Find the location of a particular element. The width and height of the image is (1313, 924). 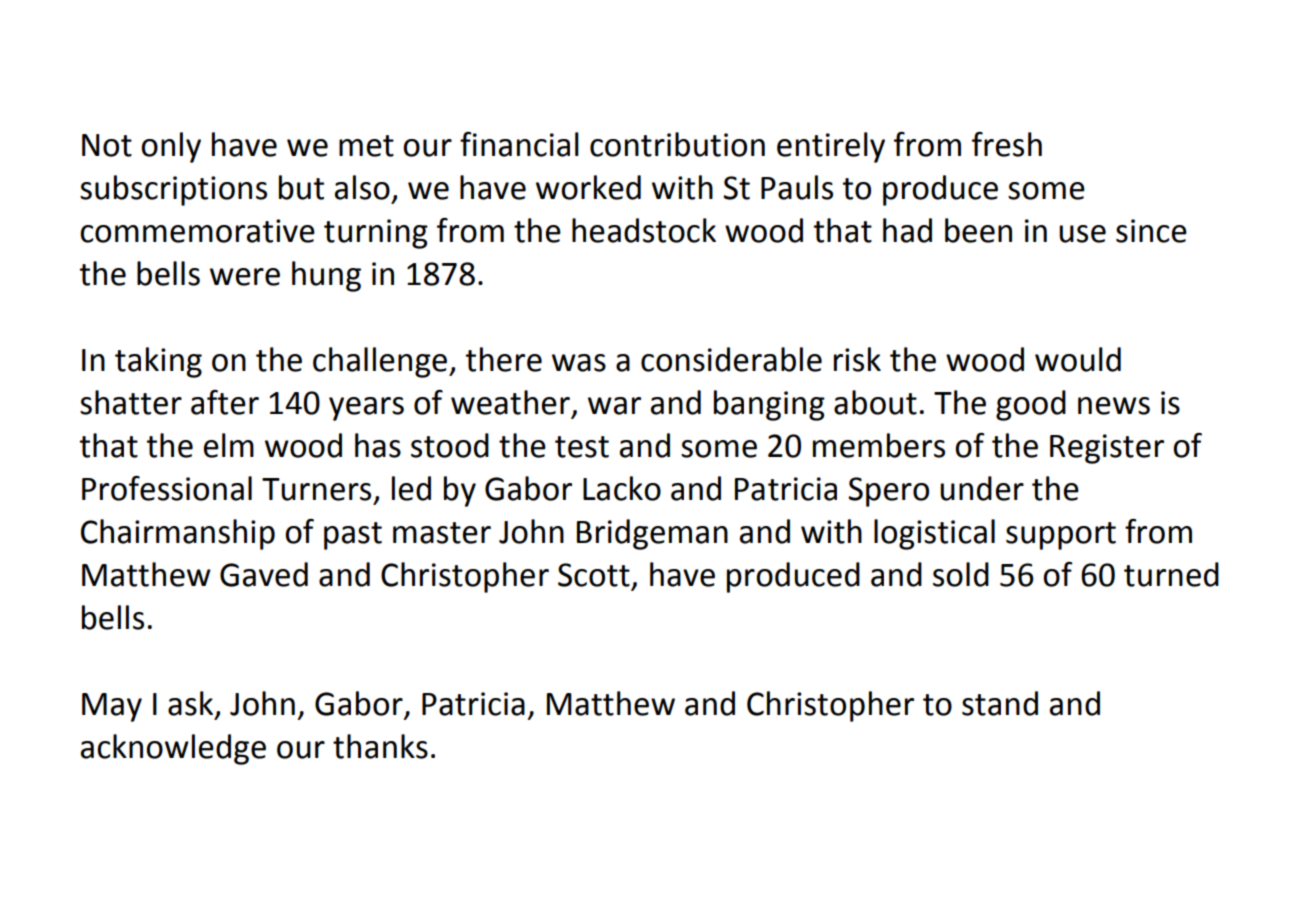

test is located at coordinates (582, 447).
